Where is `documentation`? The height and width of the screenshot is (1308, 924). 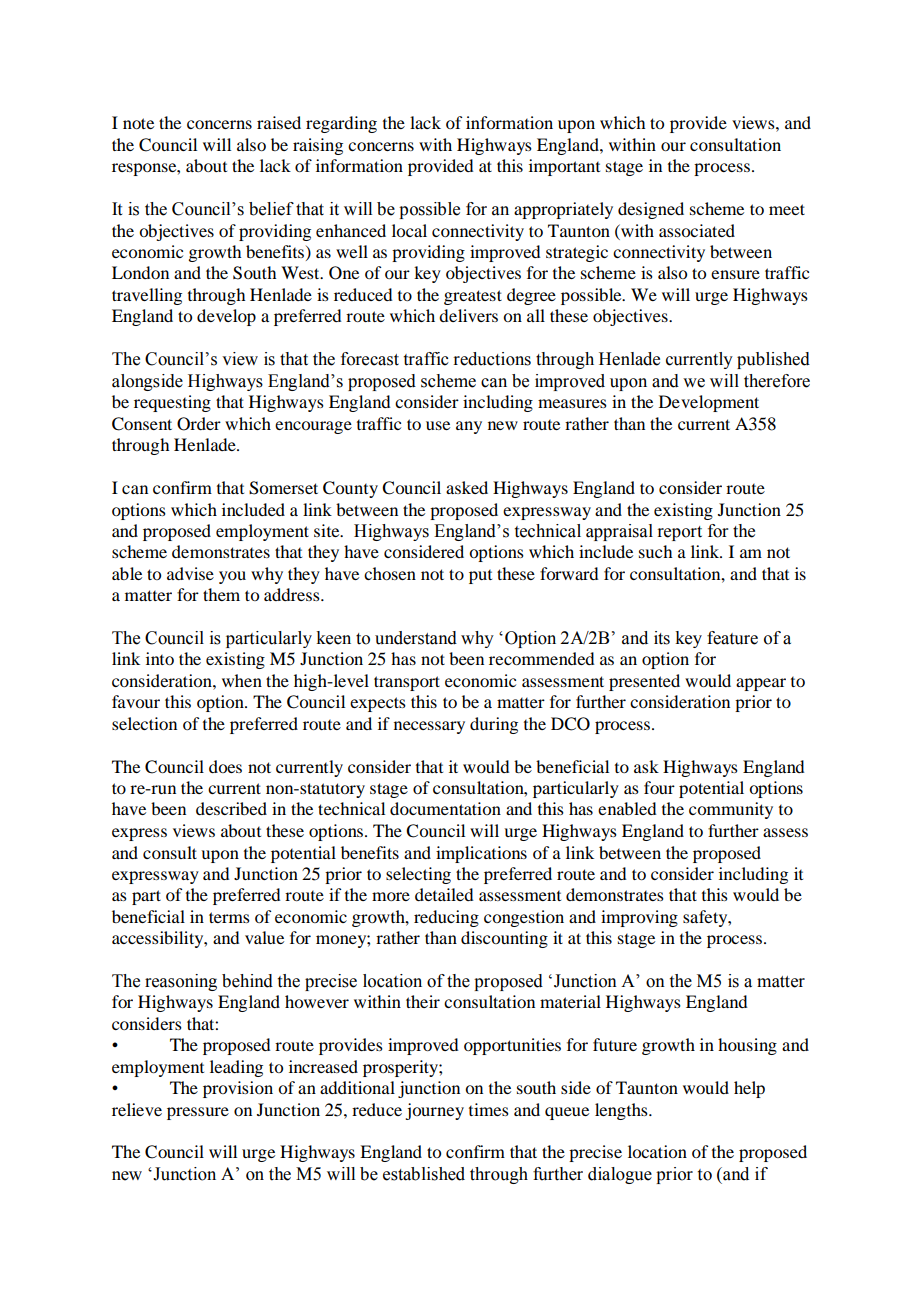
documentation is located at coordinates (445, 808).
